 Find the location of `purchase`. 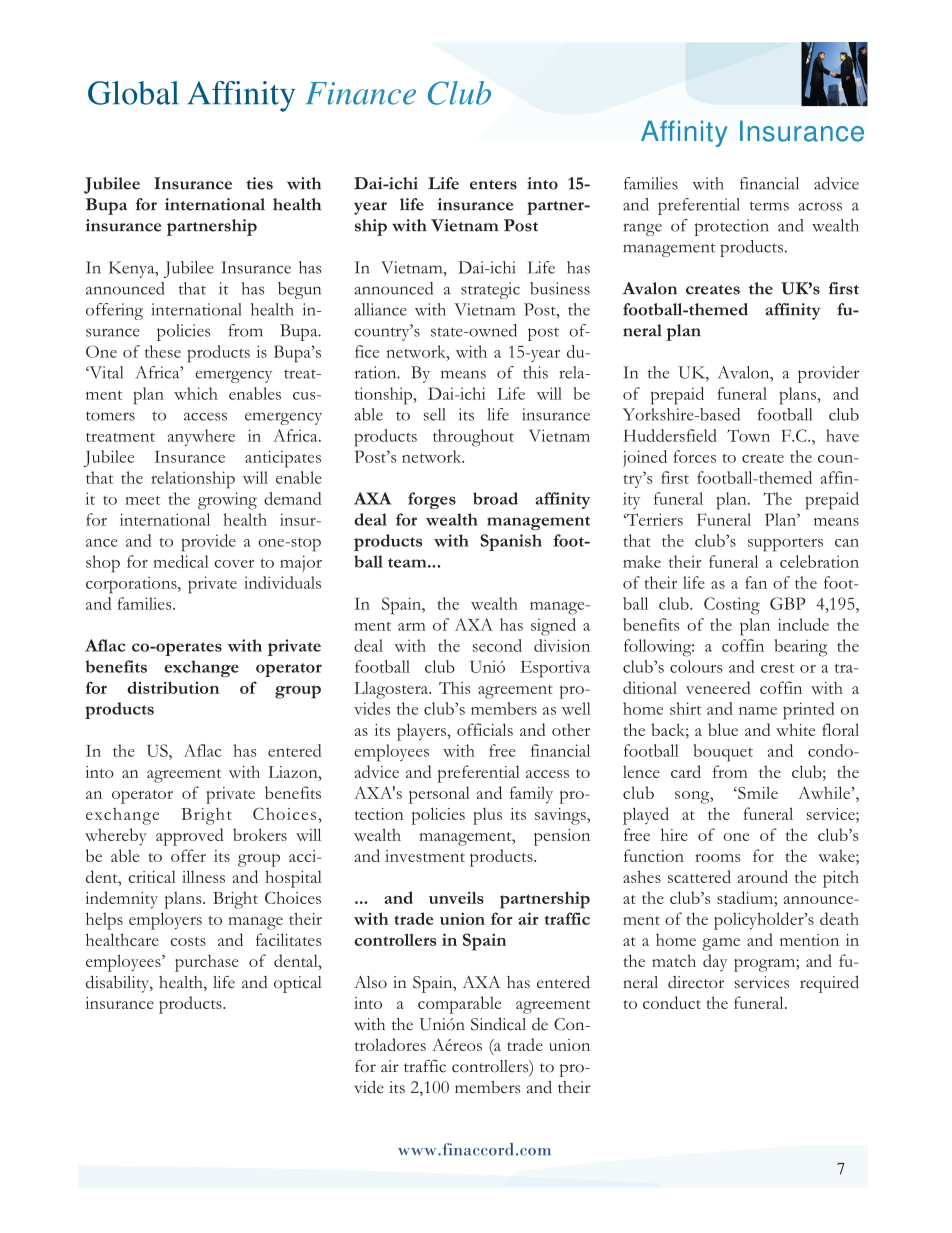

purchase is located at coordinates (207, 963).
